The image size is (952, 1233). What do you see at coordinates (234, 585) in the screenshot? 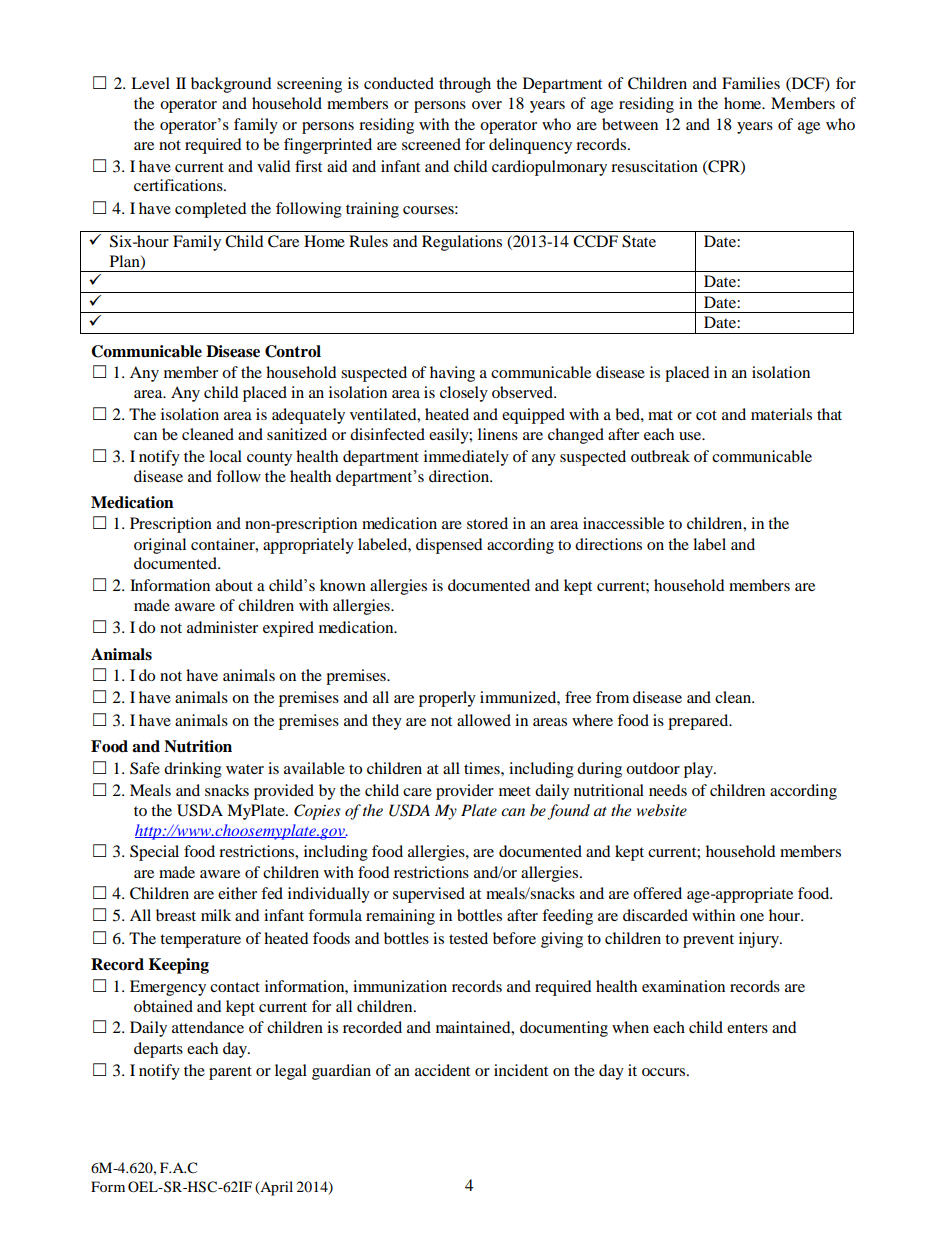
I see `about` at bounding box center [234, 585].
